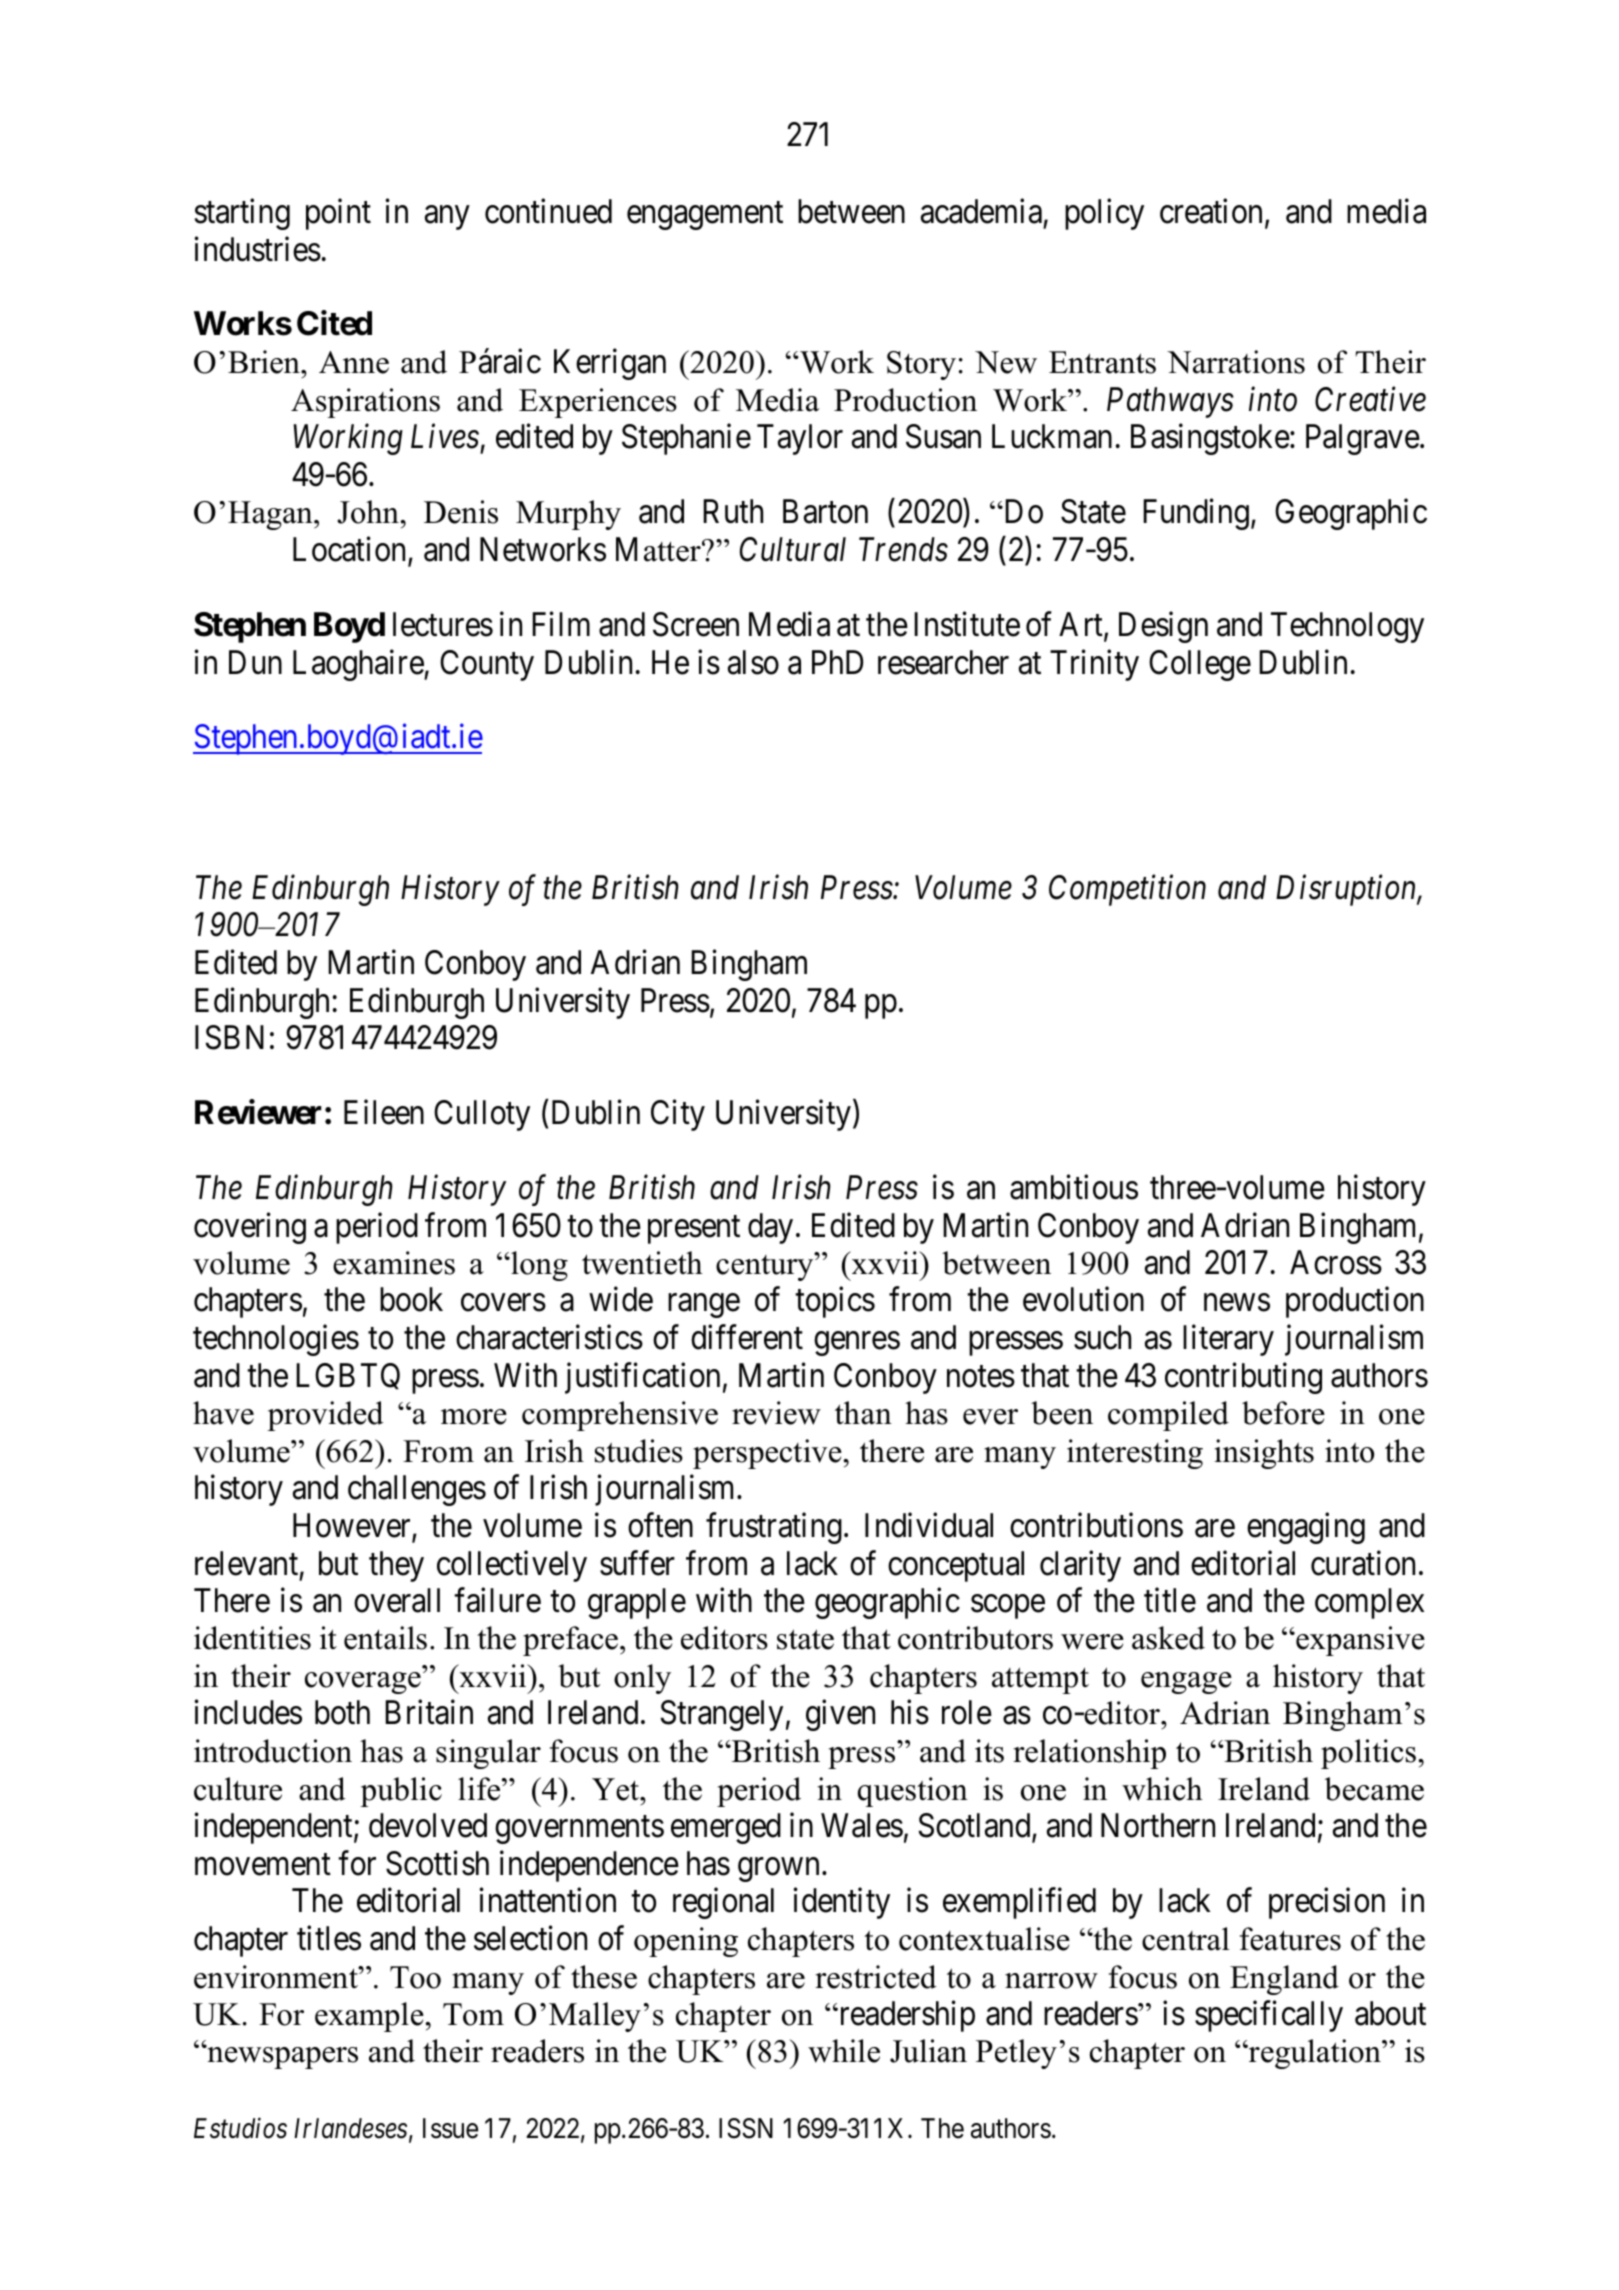  Describe the element at coordinates (800, 439) in the screenshot. I see `Taylor` at that location.
